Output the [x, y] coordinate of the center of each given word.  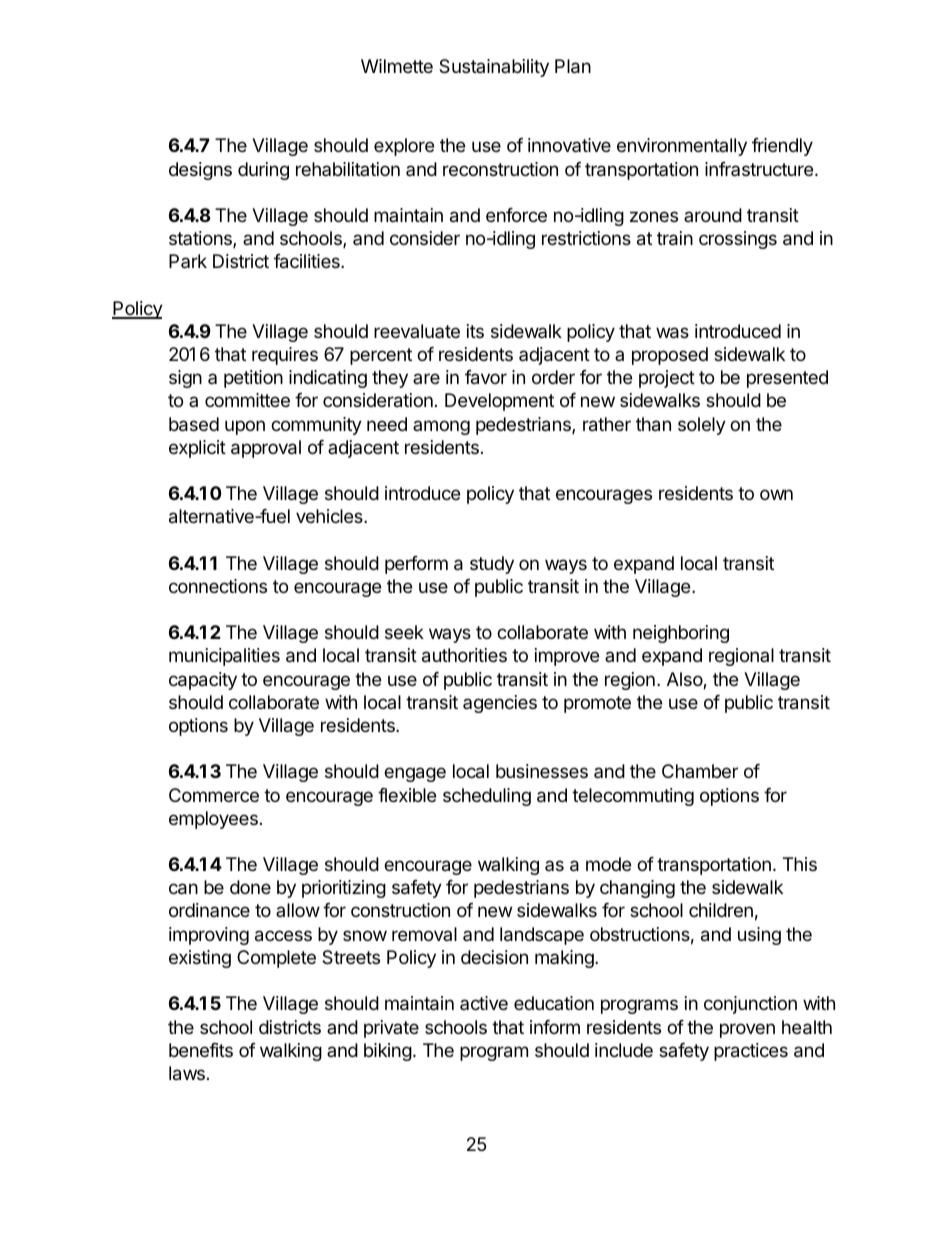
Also [685, 680]
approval [266, 449]
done [250, 887]
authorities [464, 655]
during [263, 171]
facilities [308, 261]
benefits [201, 1050]
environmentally [682, 147]
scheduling [487, 797]
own [776, 494]
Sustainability [494, 68]
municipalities [224, 657]
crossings [738, 240]
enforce [516, 215]
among [441, 427]
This [800, 864]
